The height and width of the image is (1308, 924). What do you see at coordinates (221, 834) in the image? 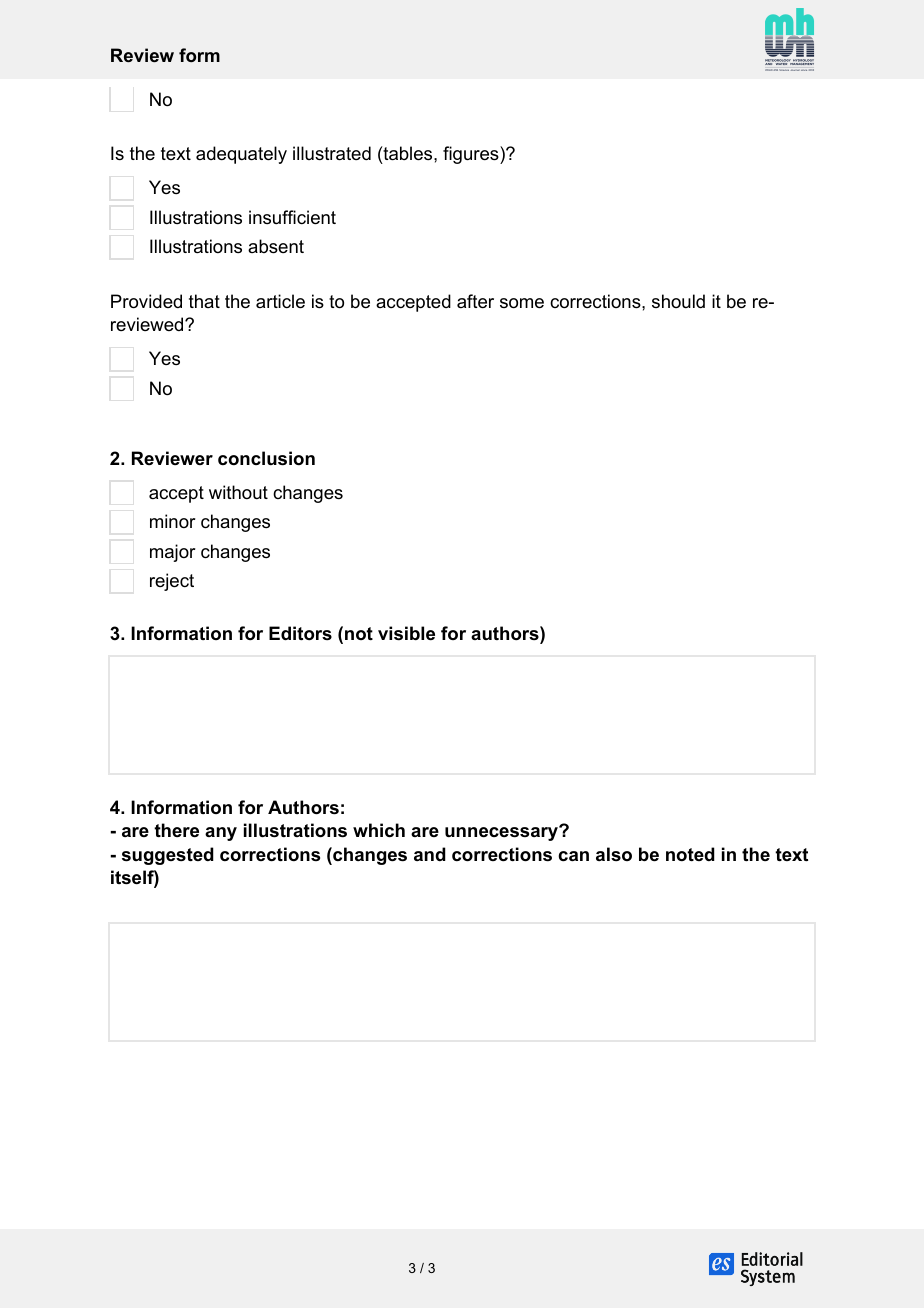
I see `any` at bounding box center [221, 834].
